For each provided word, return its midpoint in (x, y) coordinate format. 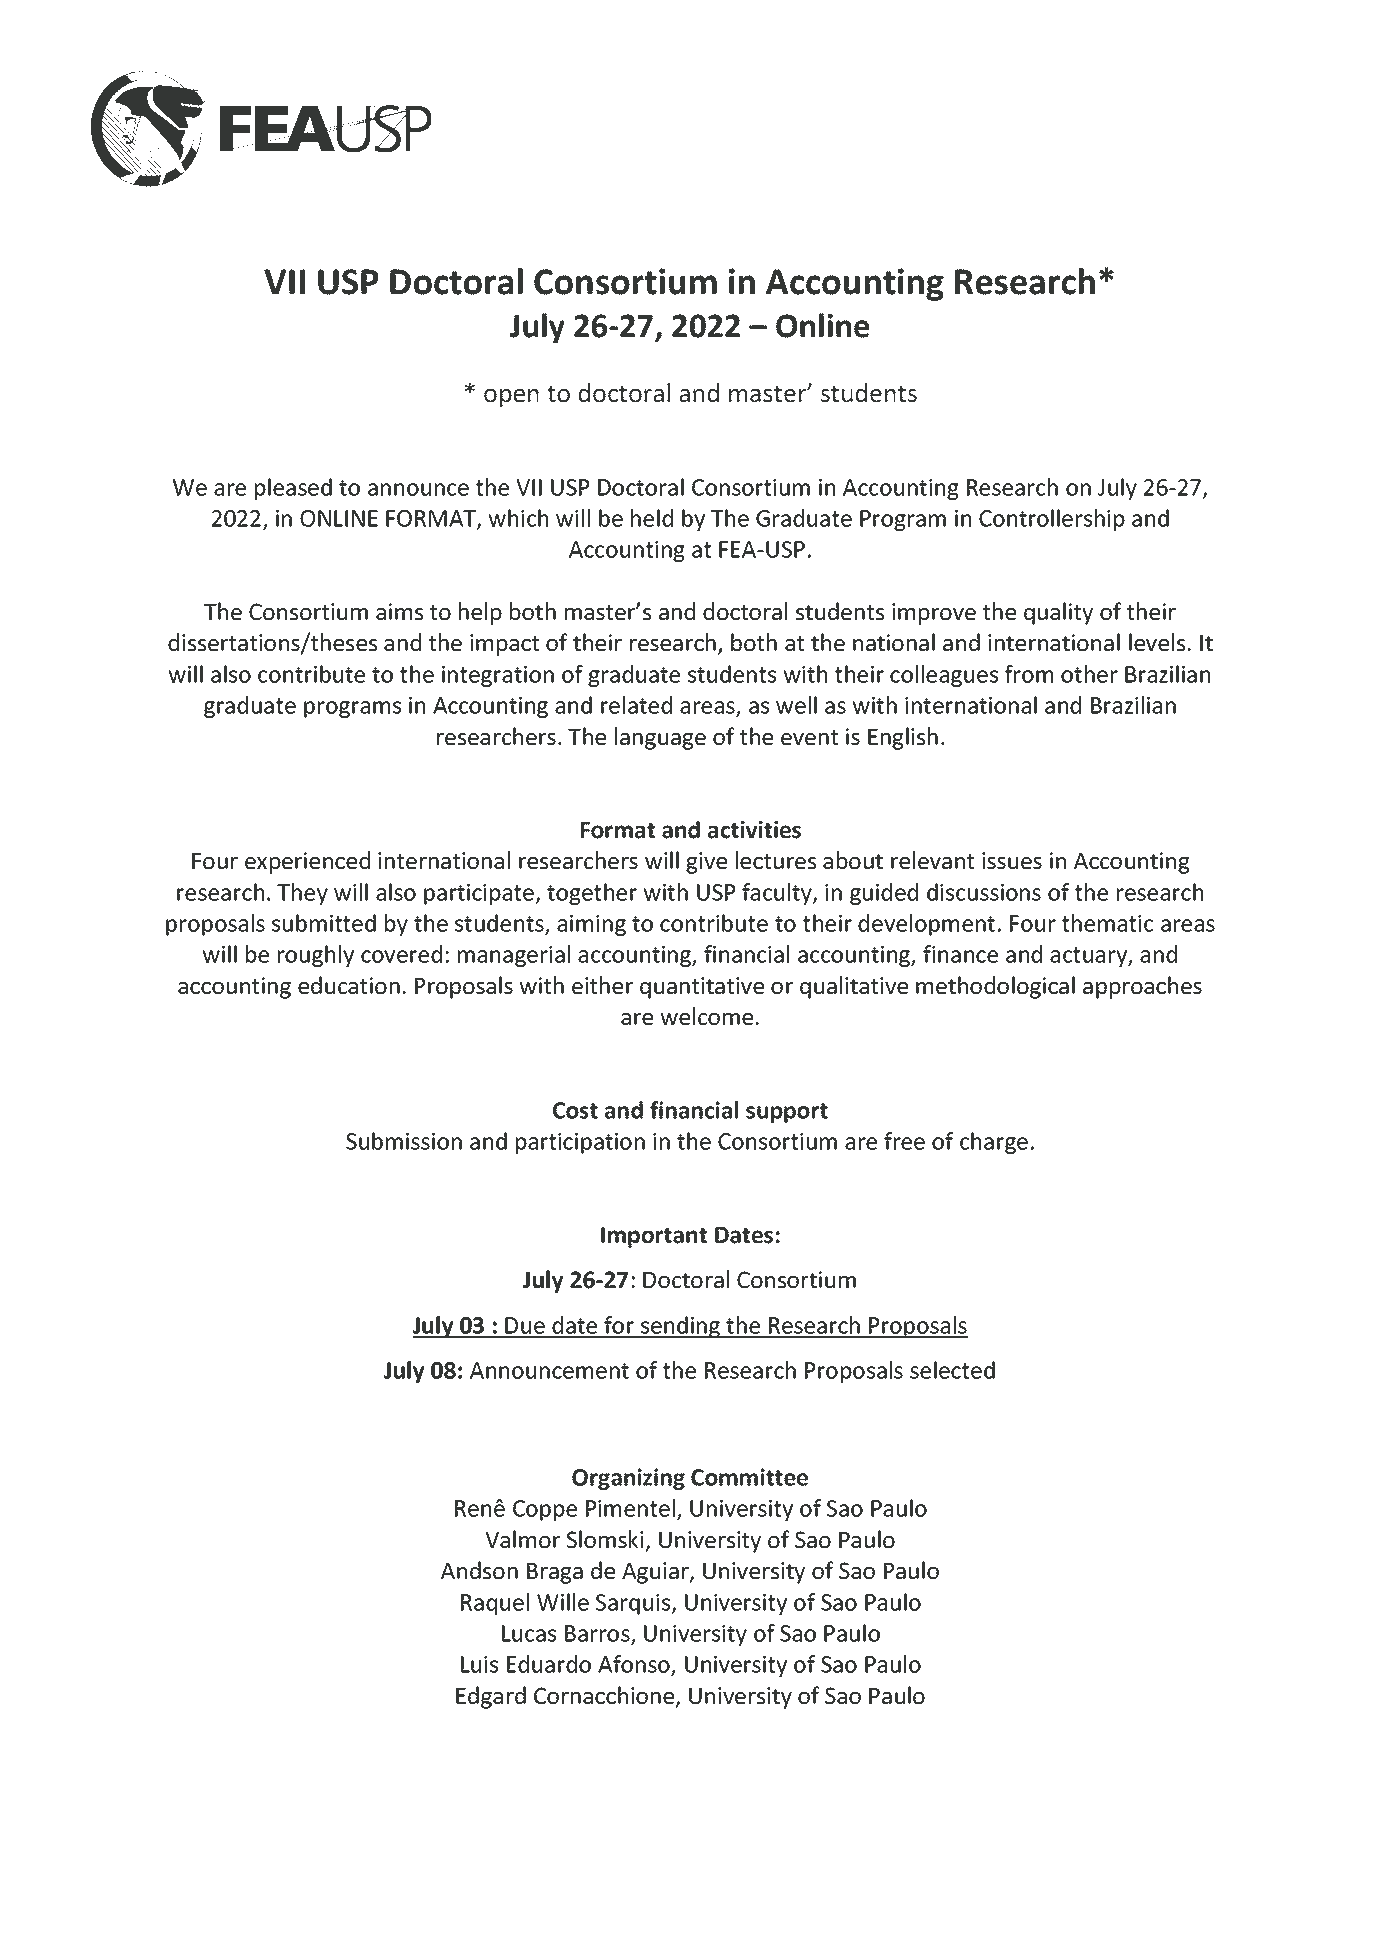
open (511, 398)
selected (952, 1370)
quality (1058, 613)
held (652, 518)
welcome (706, 1016)
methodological (995, 987)
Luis (479, 1664)
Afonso (635, 1665)
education (349, 985)
